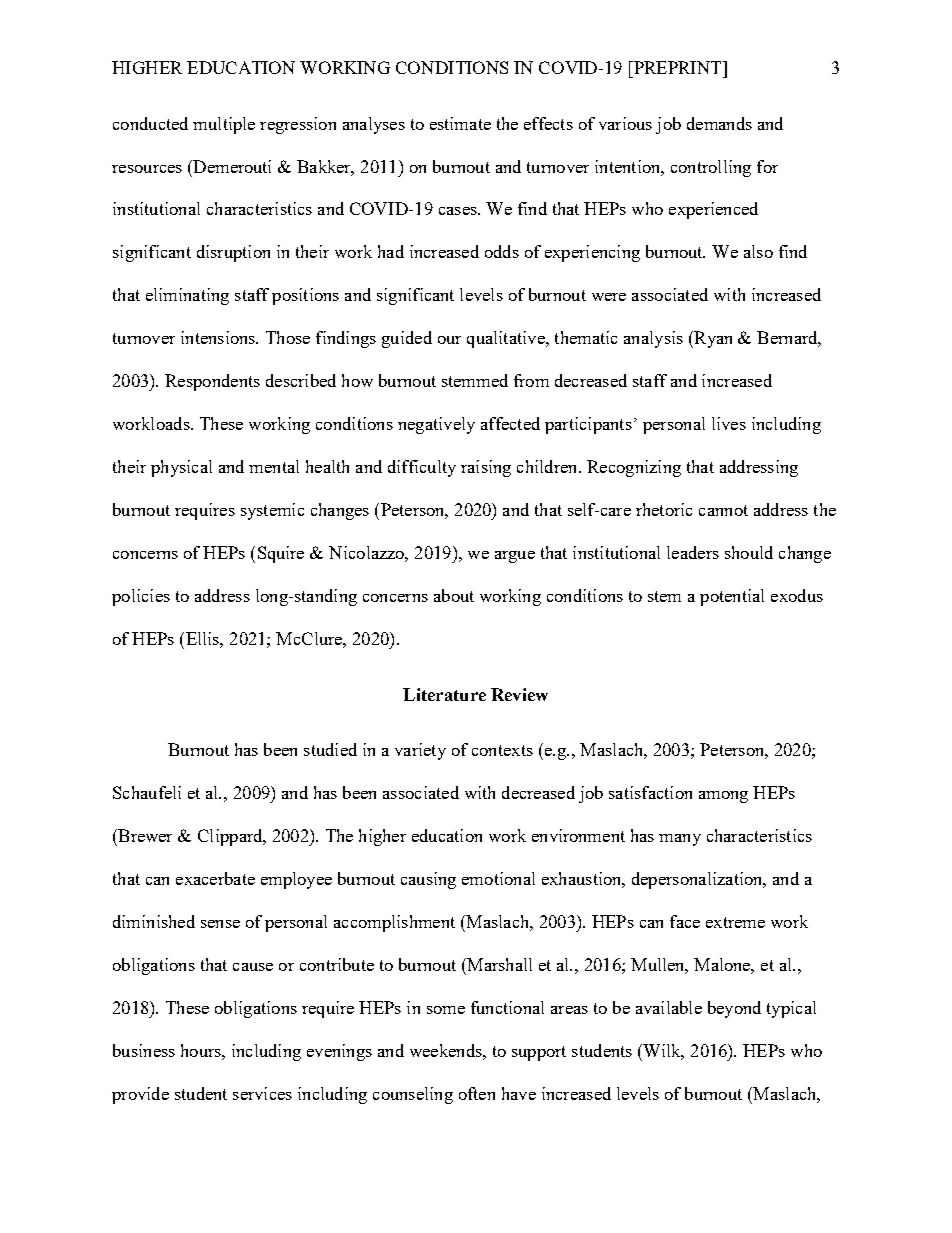 The height and width of the screenshot is (1233, 952). Describe the element at coordinates (719, 123) in the screenshot. I see `demands` at that location.
